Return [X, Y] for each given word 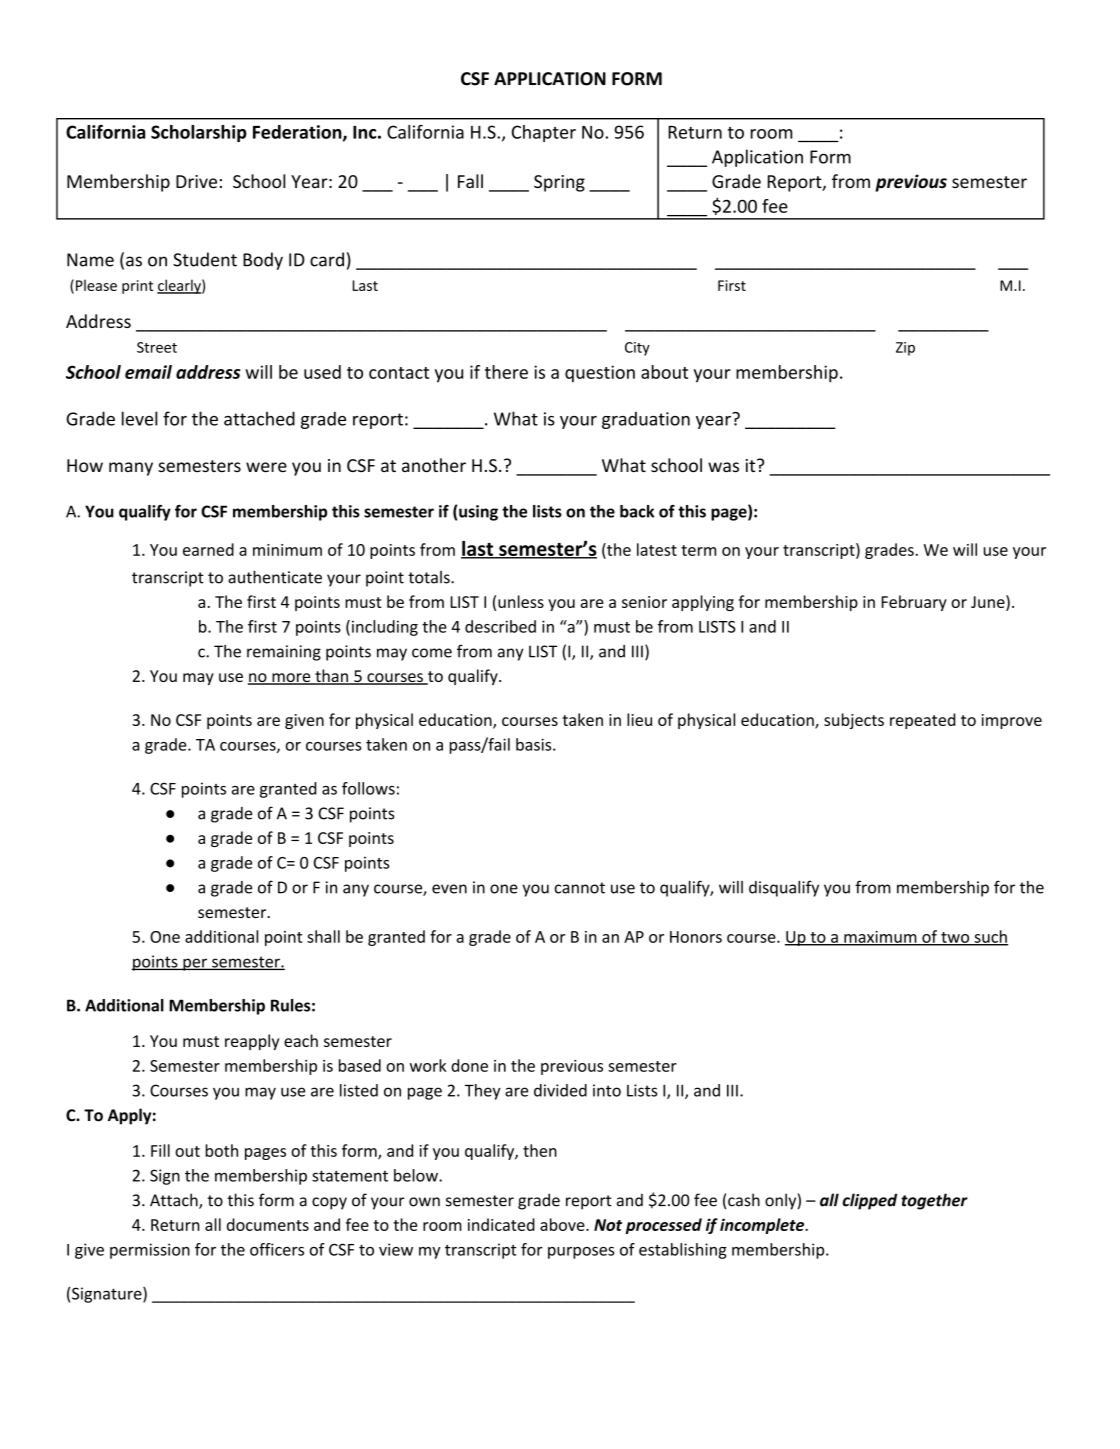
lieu [639, 719]
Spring [559, 183]
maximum [880, 938]
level [139, 418]
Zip [905, 349]
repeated [923, 721]
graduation [646, 420]
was [723, 467]
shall [323, 936]
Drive [196, 181]
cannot [580, 888]
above [563, 1224]
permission [150, 1251]
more [291, 679]
